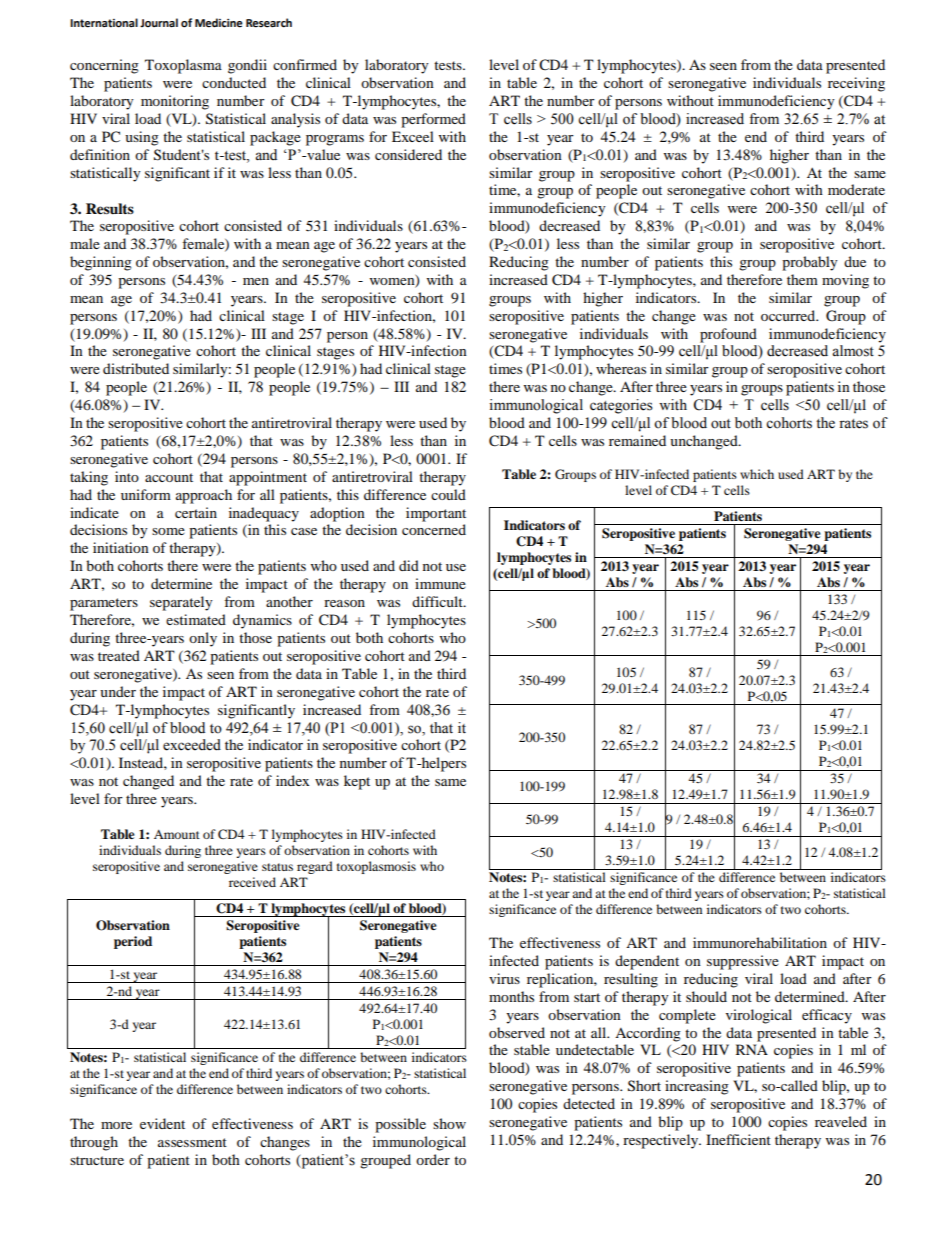 Image resolution: width=952 pixels, height=1233 pixels. I want to click on which, so click(757, 474).
